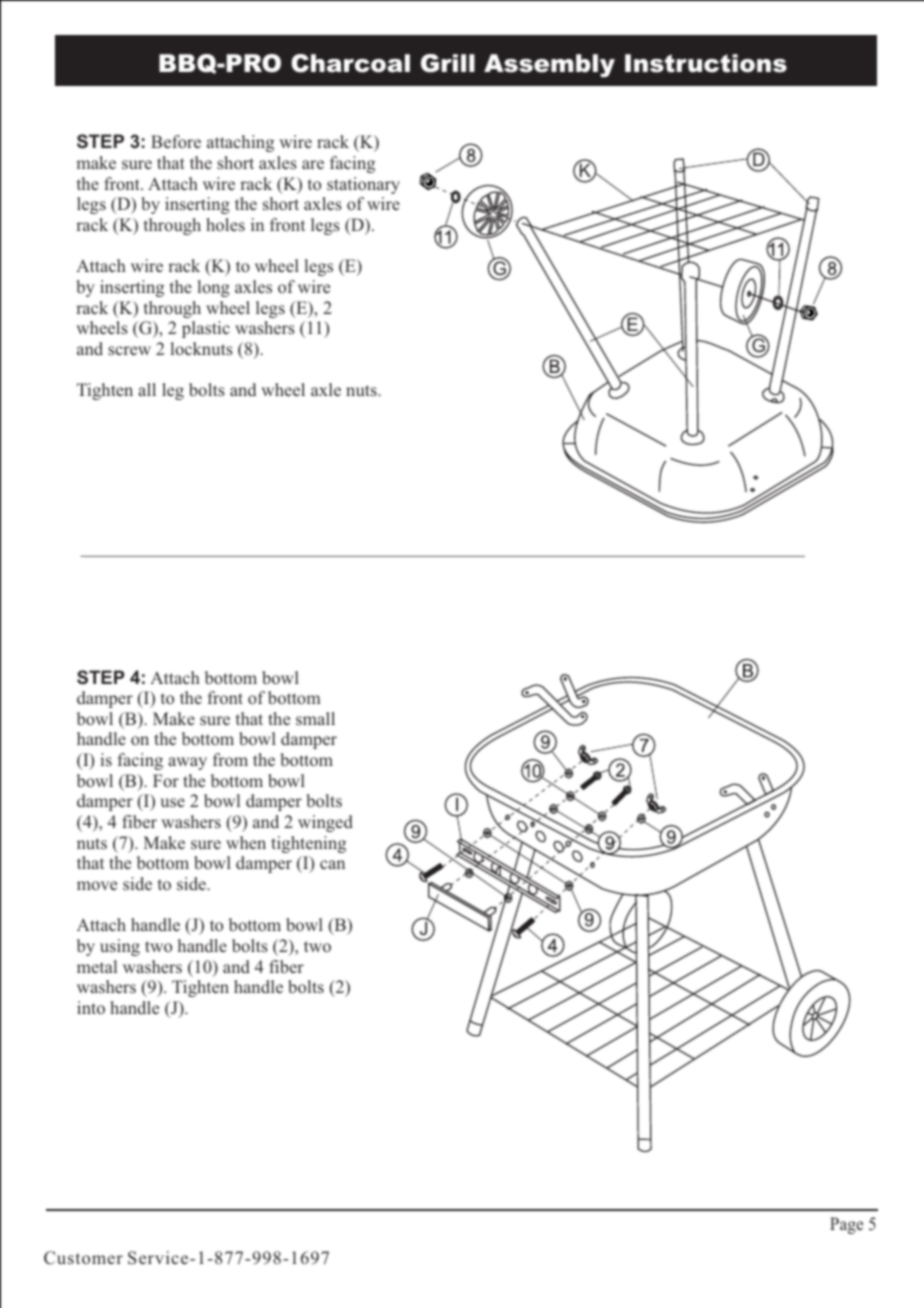 The height and width of the screenshot is (1308, 924). Describe the element at coordinates (706, 63) in the screenshot. I see `Instructions` at that location.
